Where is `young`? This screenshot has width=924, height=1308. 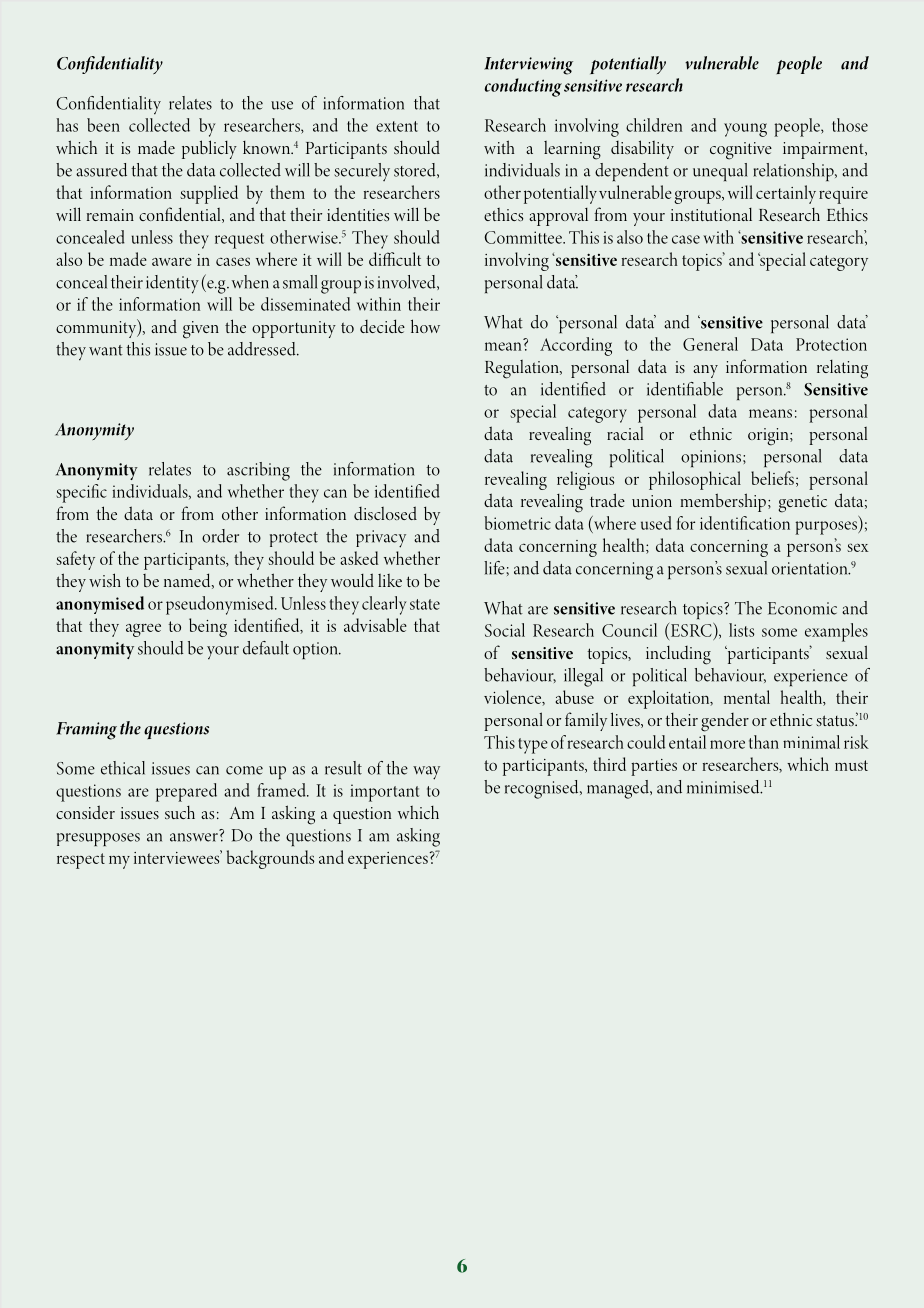 young is located at coordinates (745, 130).
